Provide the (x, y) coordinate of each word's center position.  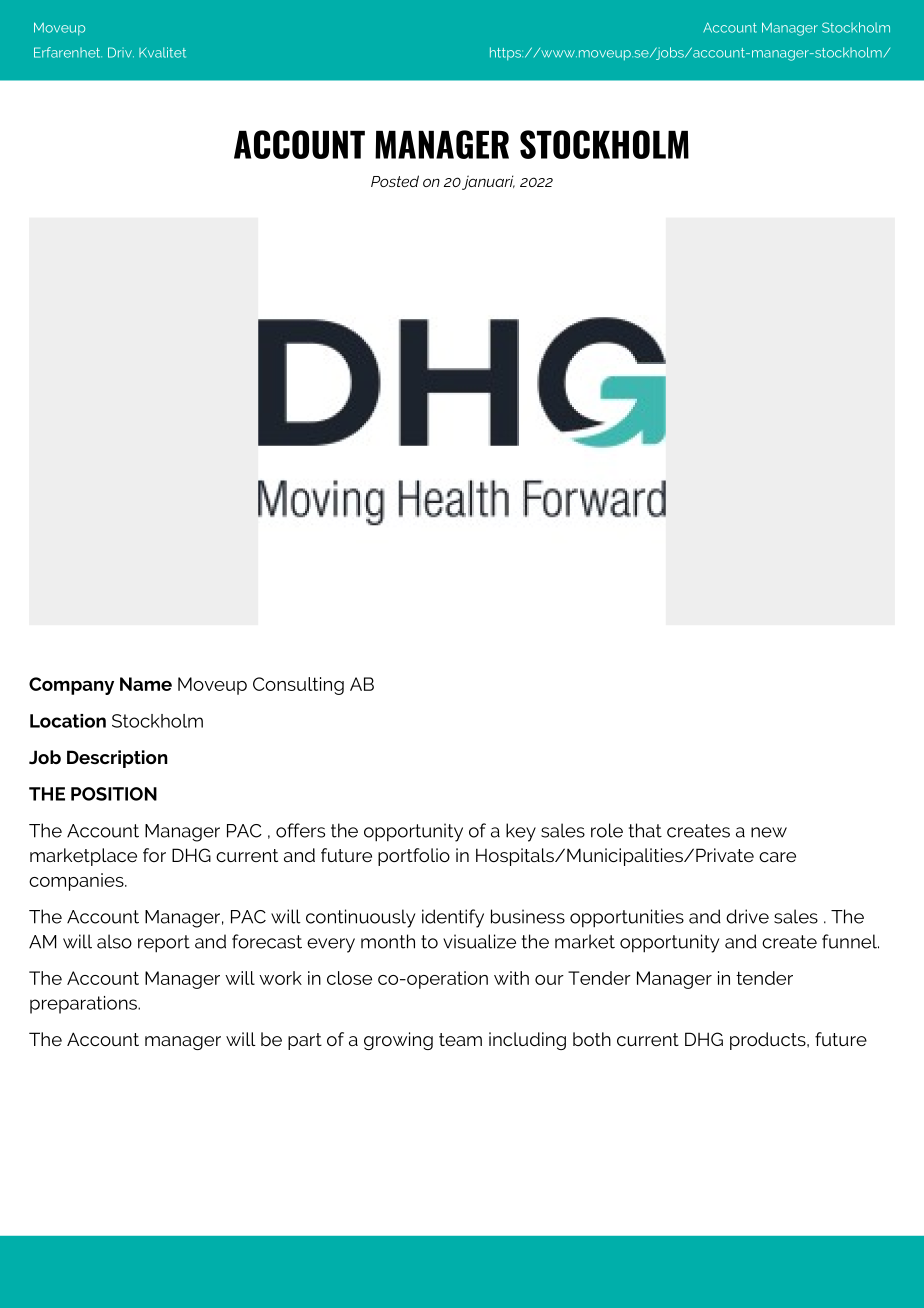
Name (146, 684)
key (521, 832)
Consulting (298, 686)
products (769, 1041)
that (645, 830)
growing (398, 1041)
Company (71, 686)
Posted (395, 181)
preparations (85, 1005)
